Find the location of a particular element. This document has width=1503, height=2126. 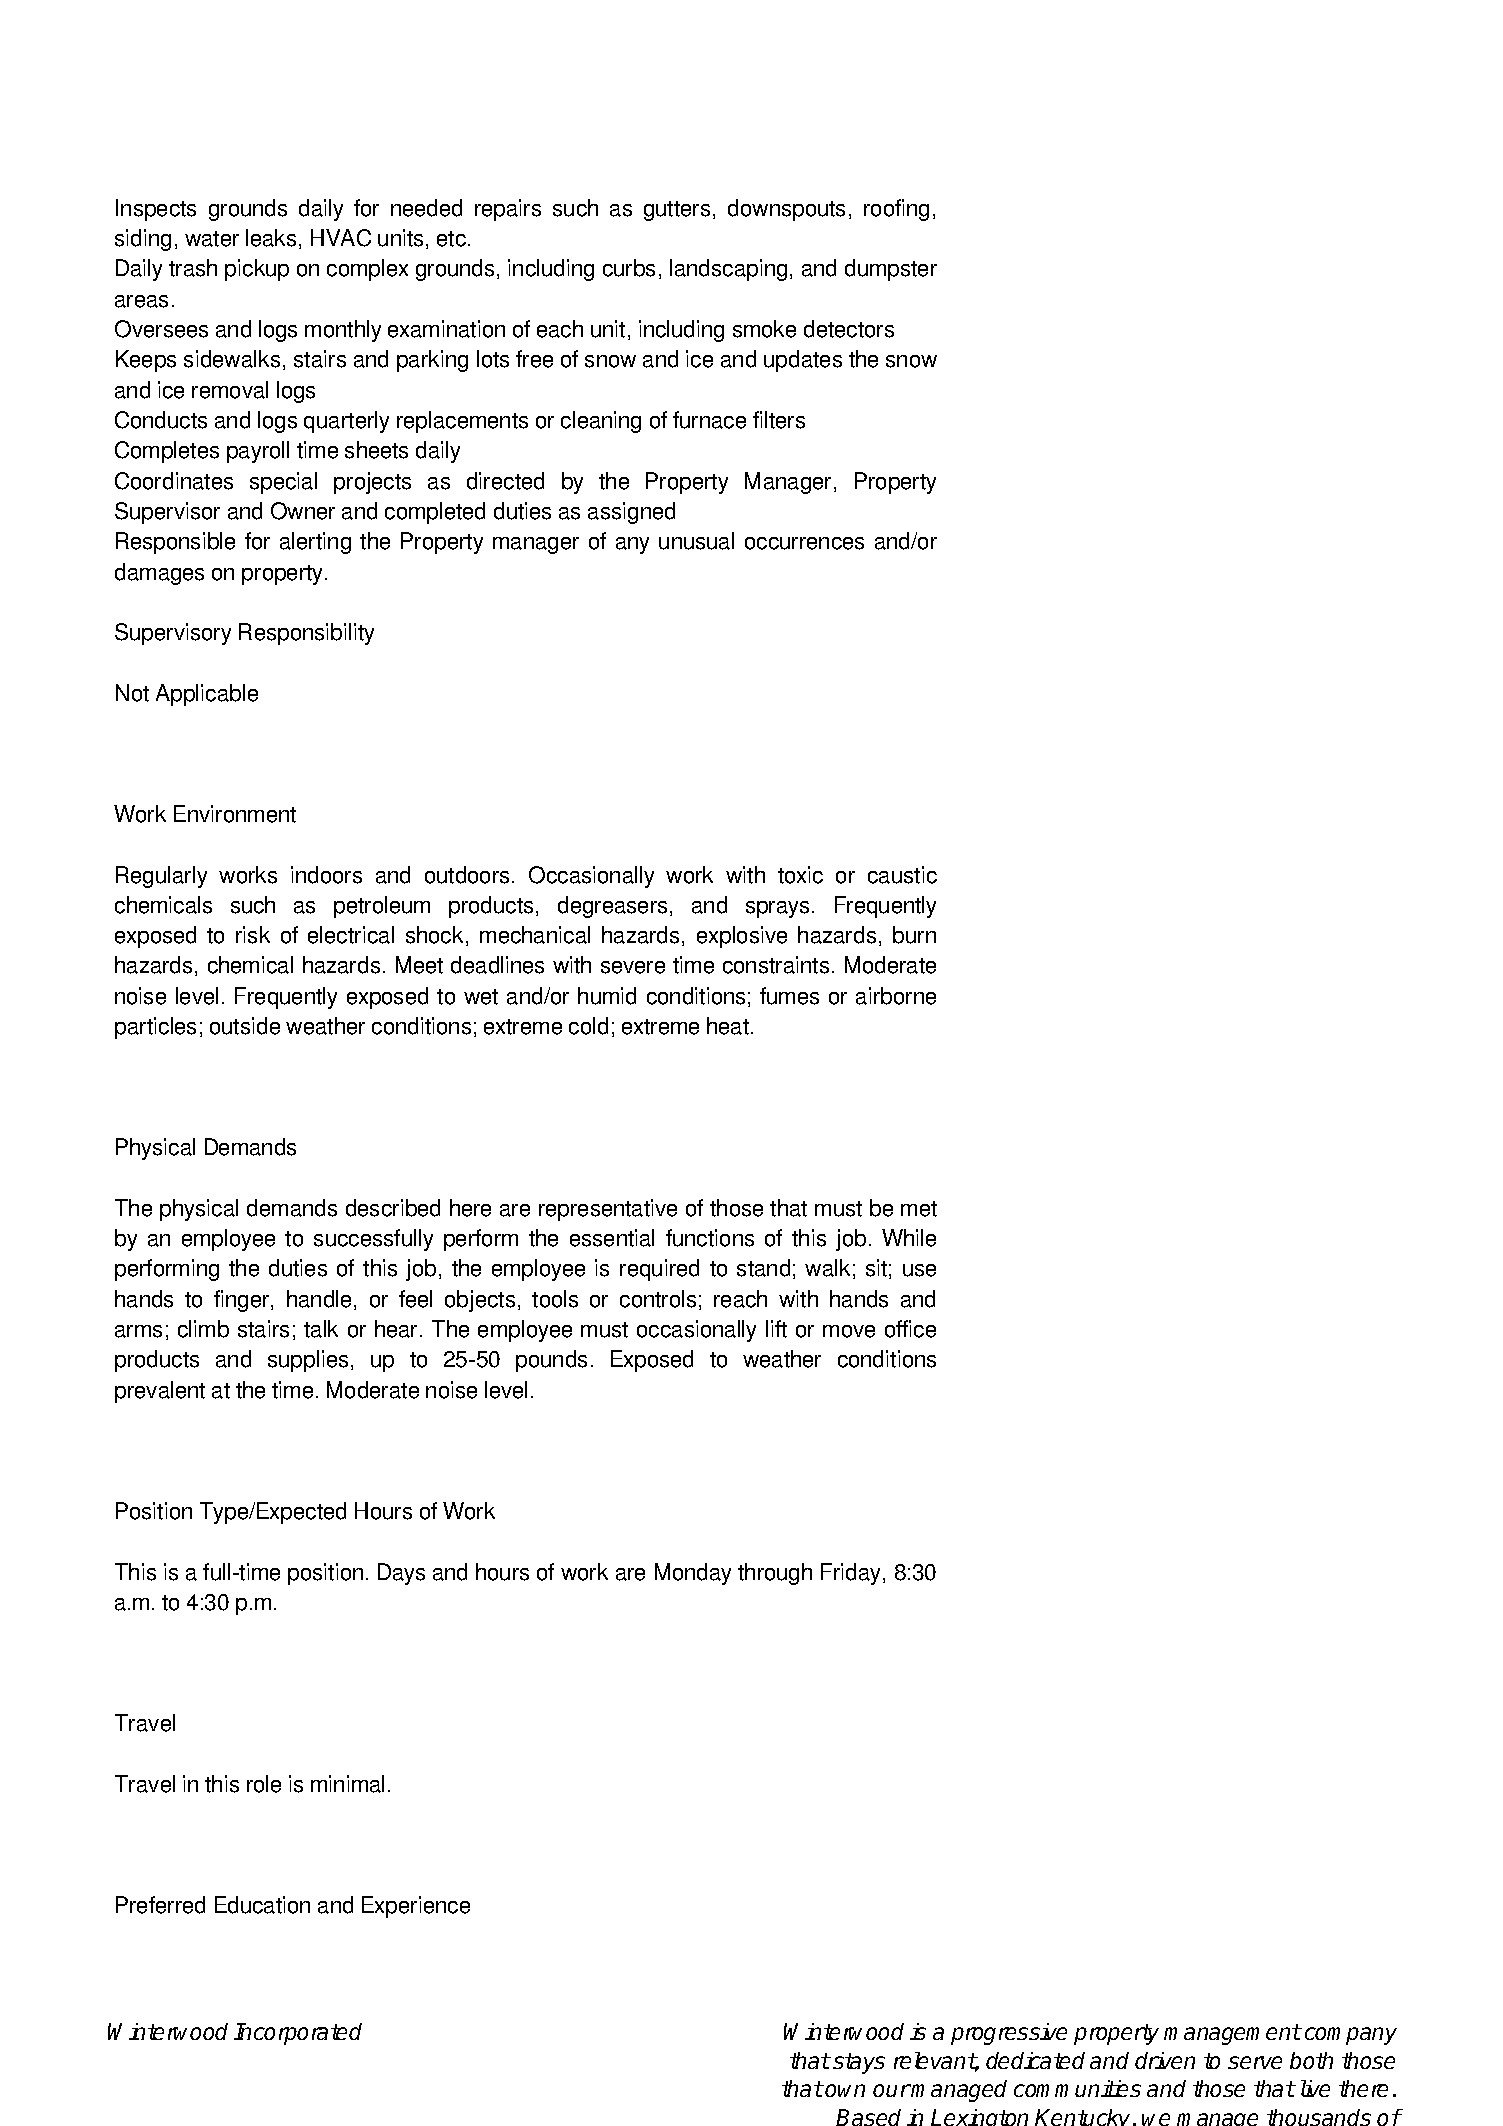

through is located at coordinates (775, 1574).
